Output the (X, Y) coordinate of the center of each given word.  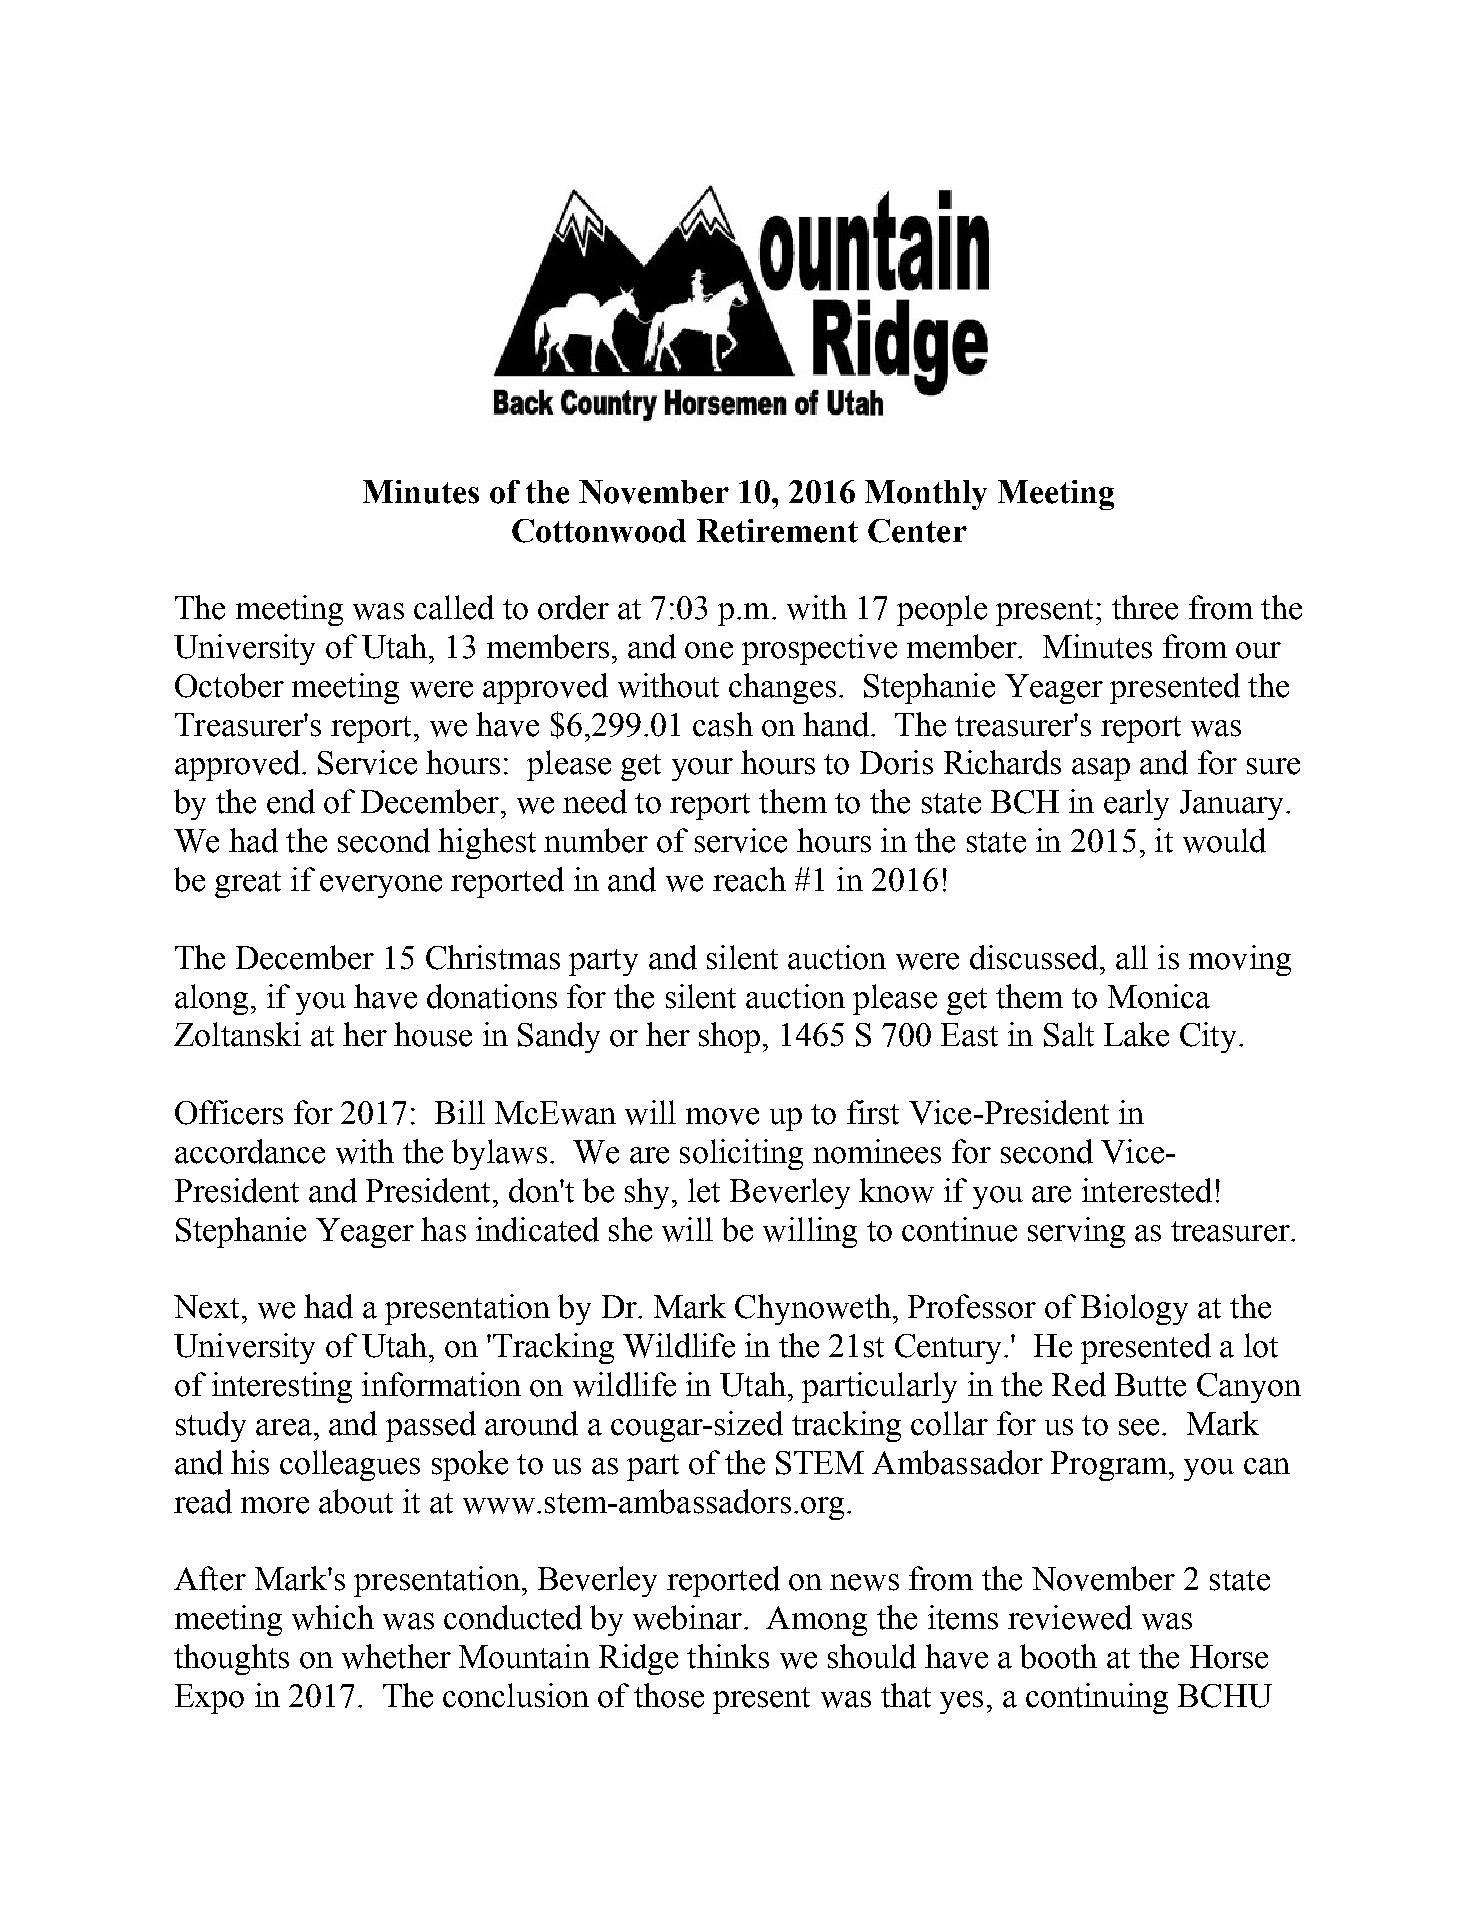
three (1145, 607)
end (291, 801)
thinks (728, 1656)
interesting (282, 1387)
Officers (229, 1112)
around (531, 1423)
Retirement (777, 531)
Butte (1150, 1385)
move (722, 1116)
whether (396, 1656)
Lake (1136, 1034)
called (454, 607)
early (1136, 804)
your (702, 769)
